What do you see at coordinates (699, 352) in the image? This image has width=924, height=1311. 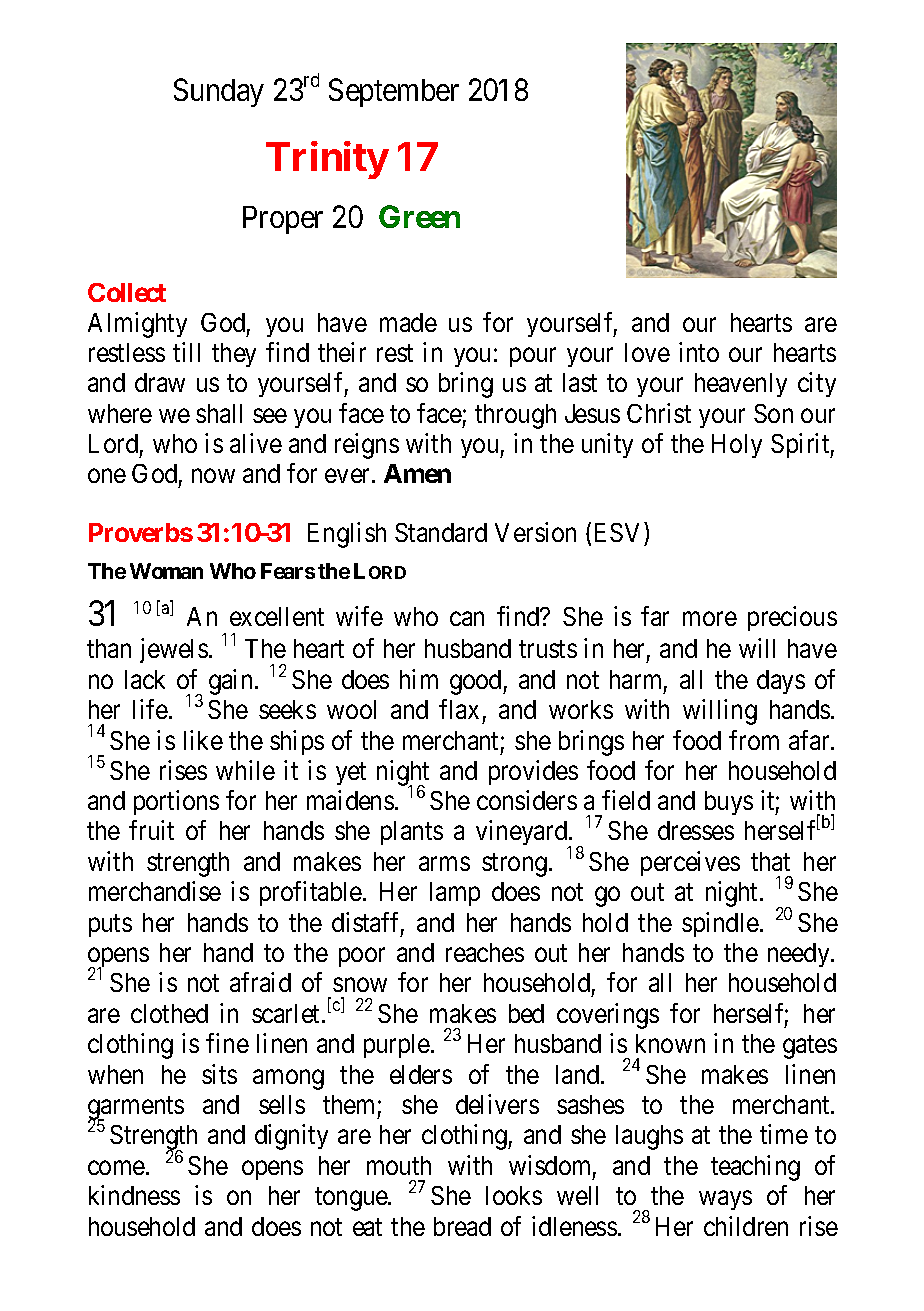 I see `into` at bounding box center [699, 352].
